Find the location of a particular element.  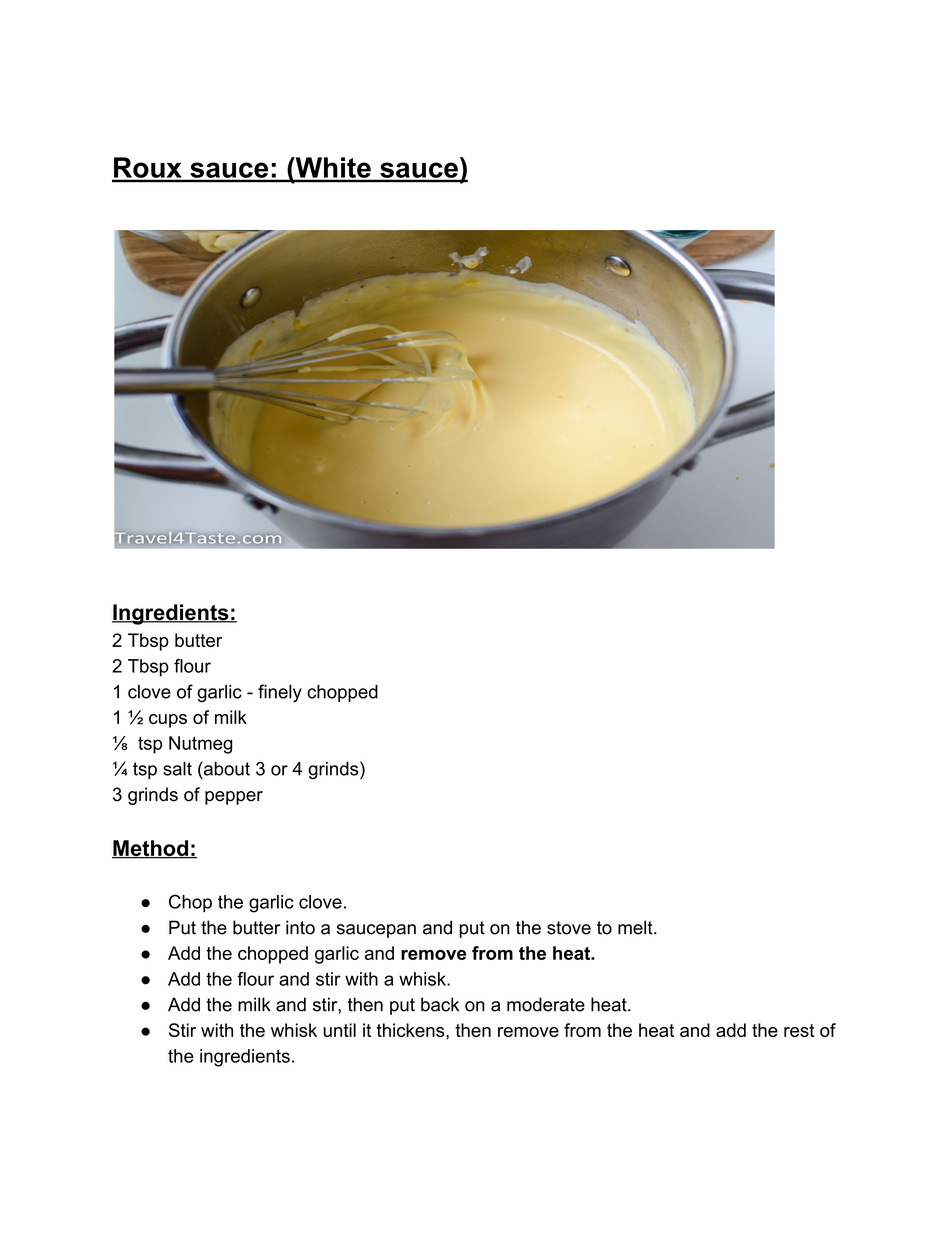

back is located at coordinates (440, 1004).
